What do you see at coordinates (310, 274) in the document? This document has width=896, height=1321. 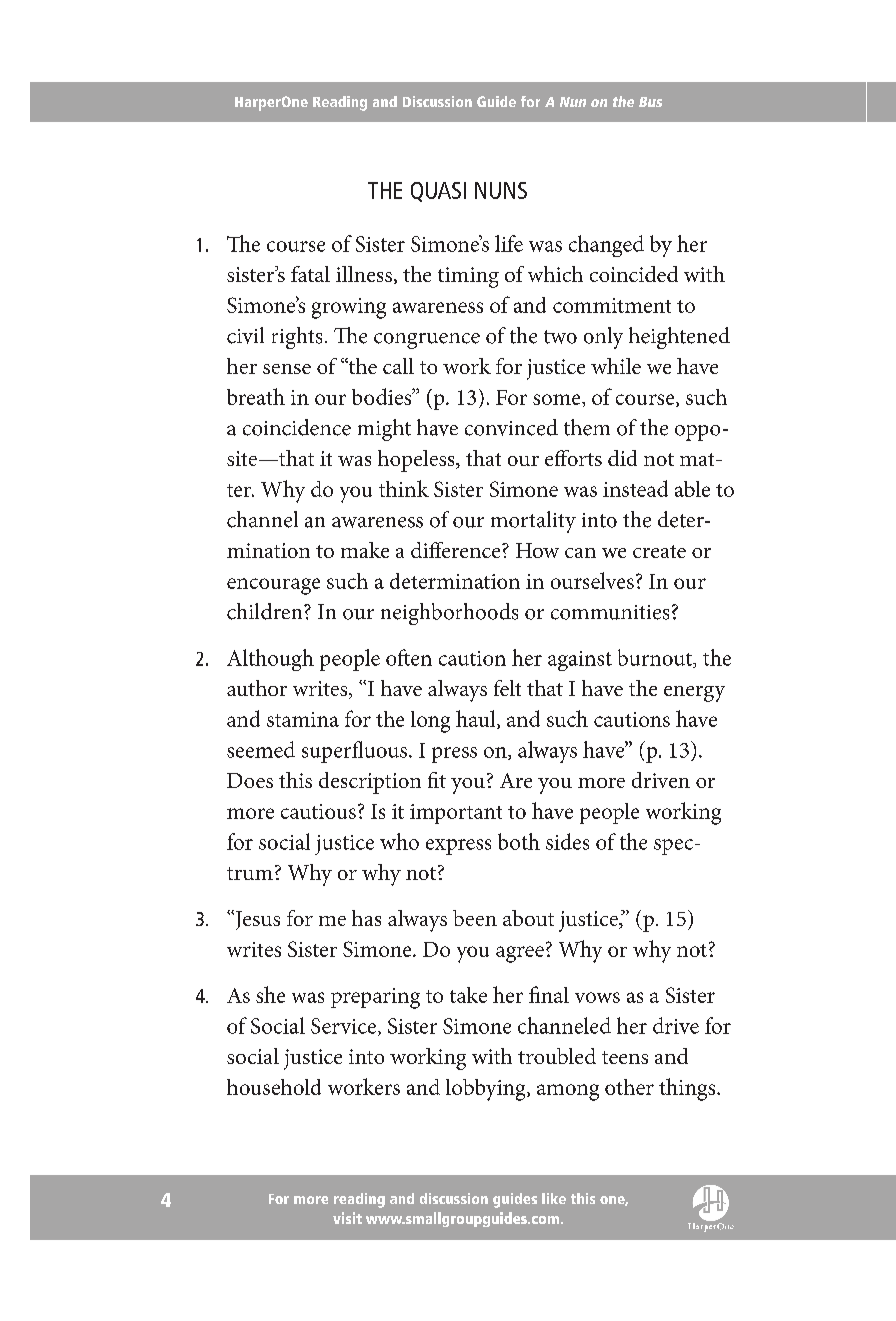 I see `fatal` at bounding box center [310, 274].
